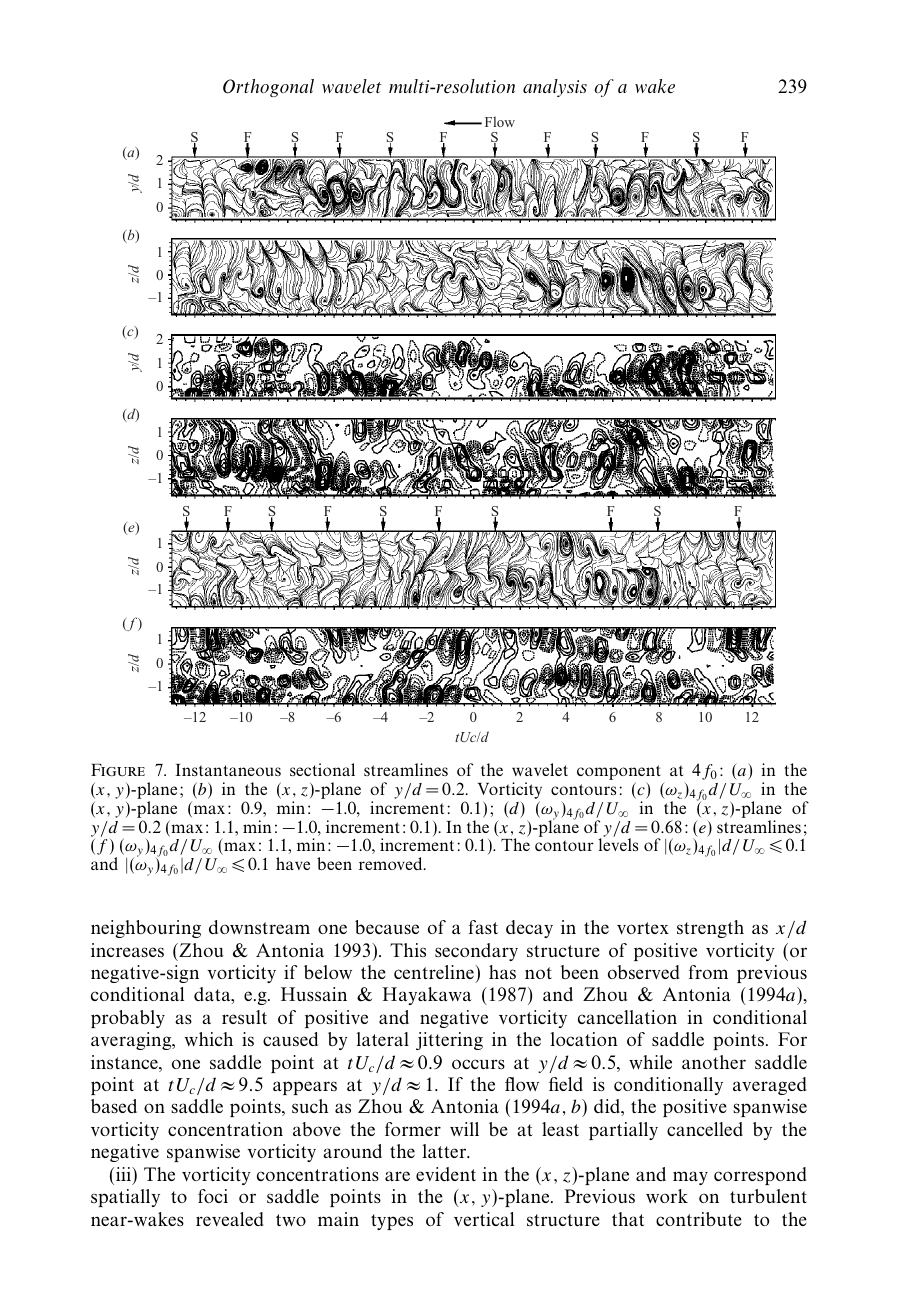 The width and height of the page is (924, 1313). I want to click on Figure, so click(118, 770).
